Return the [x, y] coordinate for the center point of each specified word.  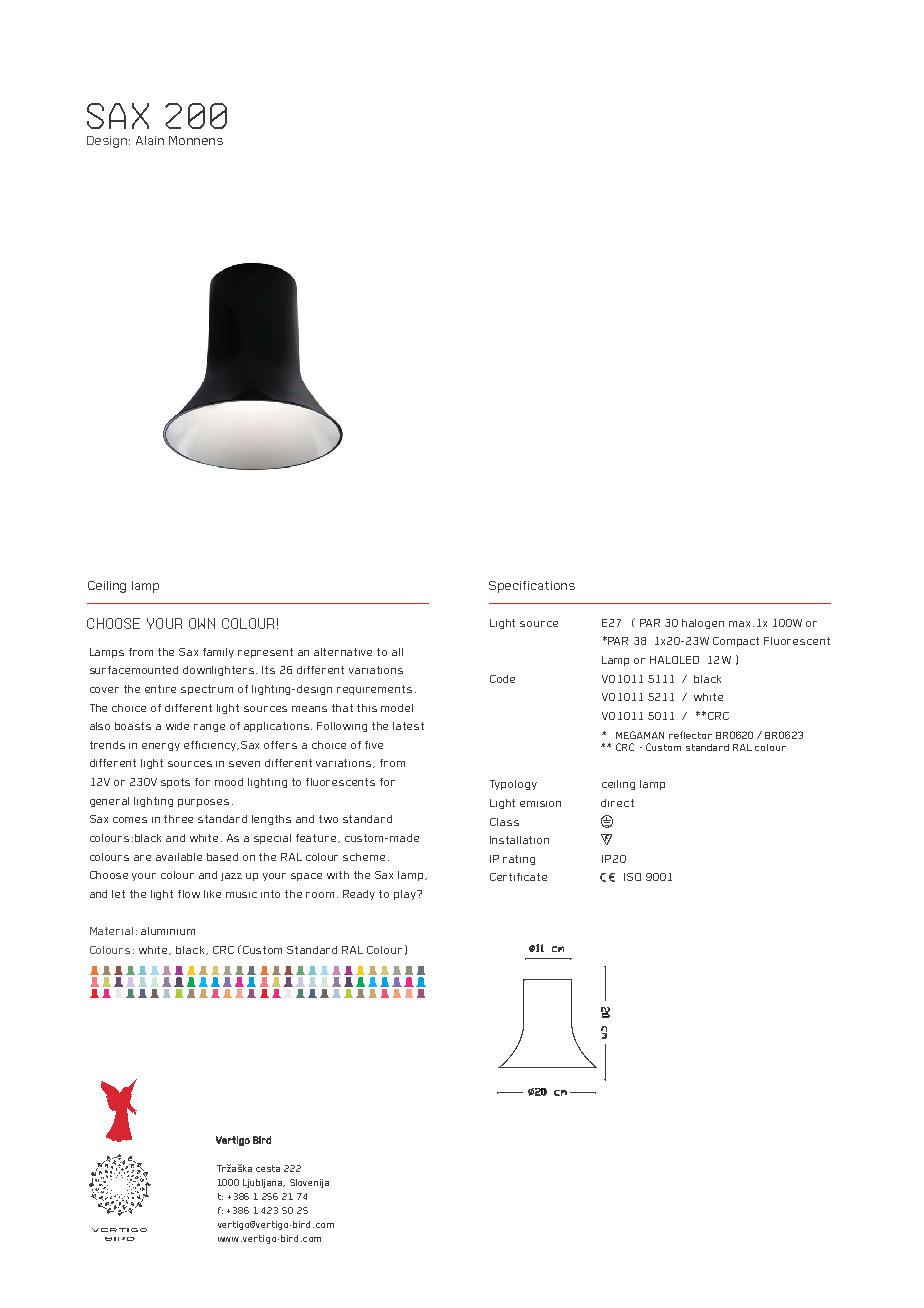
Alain [150, 140]
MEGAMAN [640, 735]
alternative [343, 652]
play [406, 895]
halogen [703, 624]
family [218, 653]
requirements [374, 690]
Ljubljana [264, 1183]
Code [502, 679]
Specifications [532, 587]
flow [189, 894]
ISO [632, 877]
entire [160, 689]
